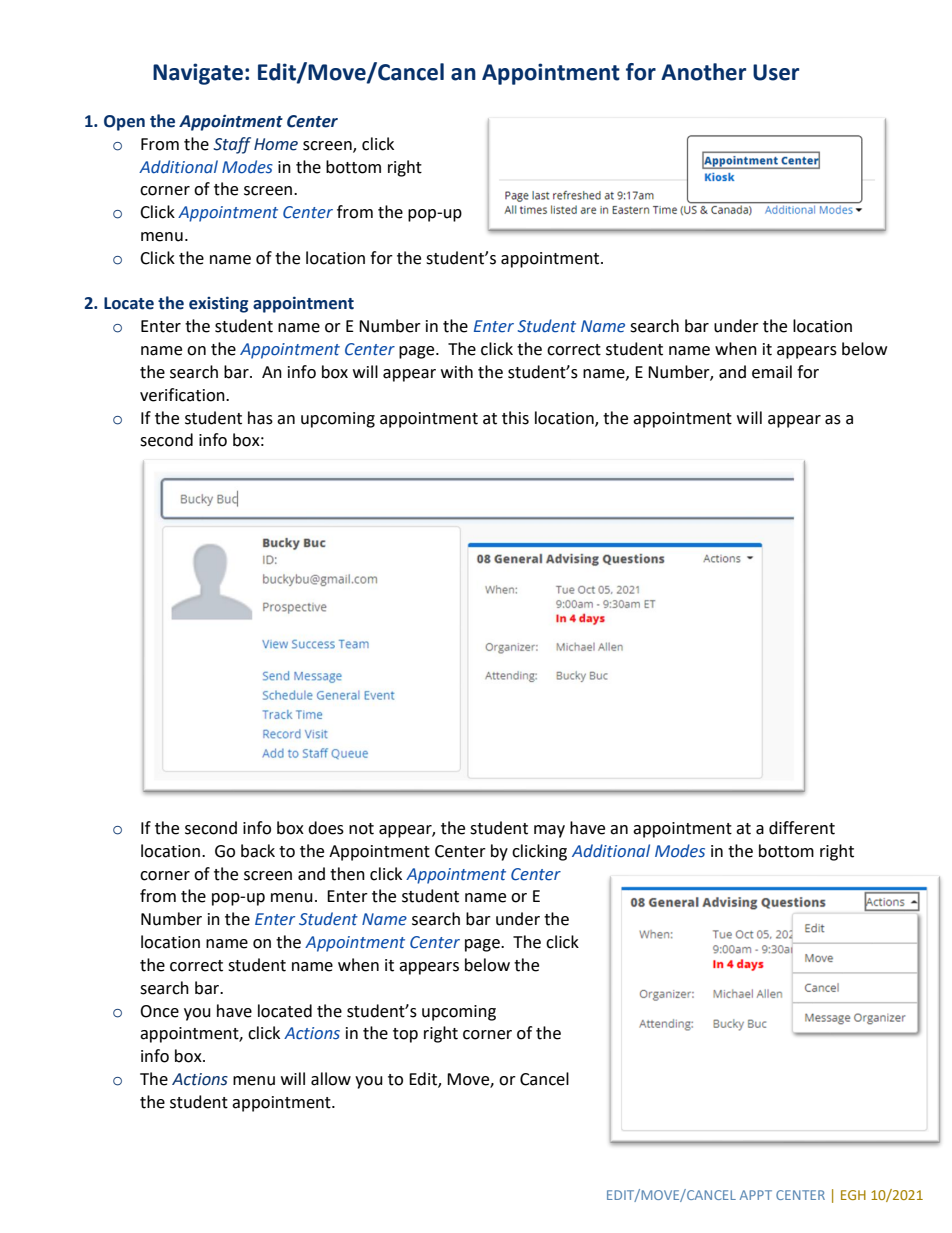  What do you see at coordinates (326, 828) in the image?
I see `does` at bounding box center [326, 828].
